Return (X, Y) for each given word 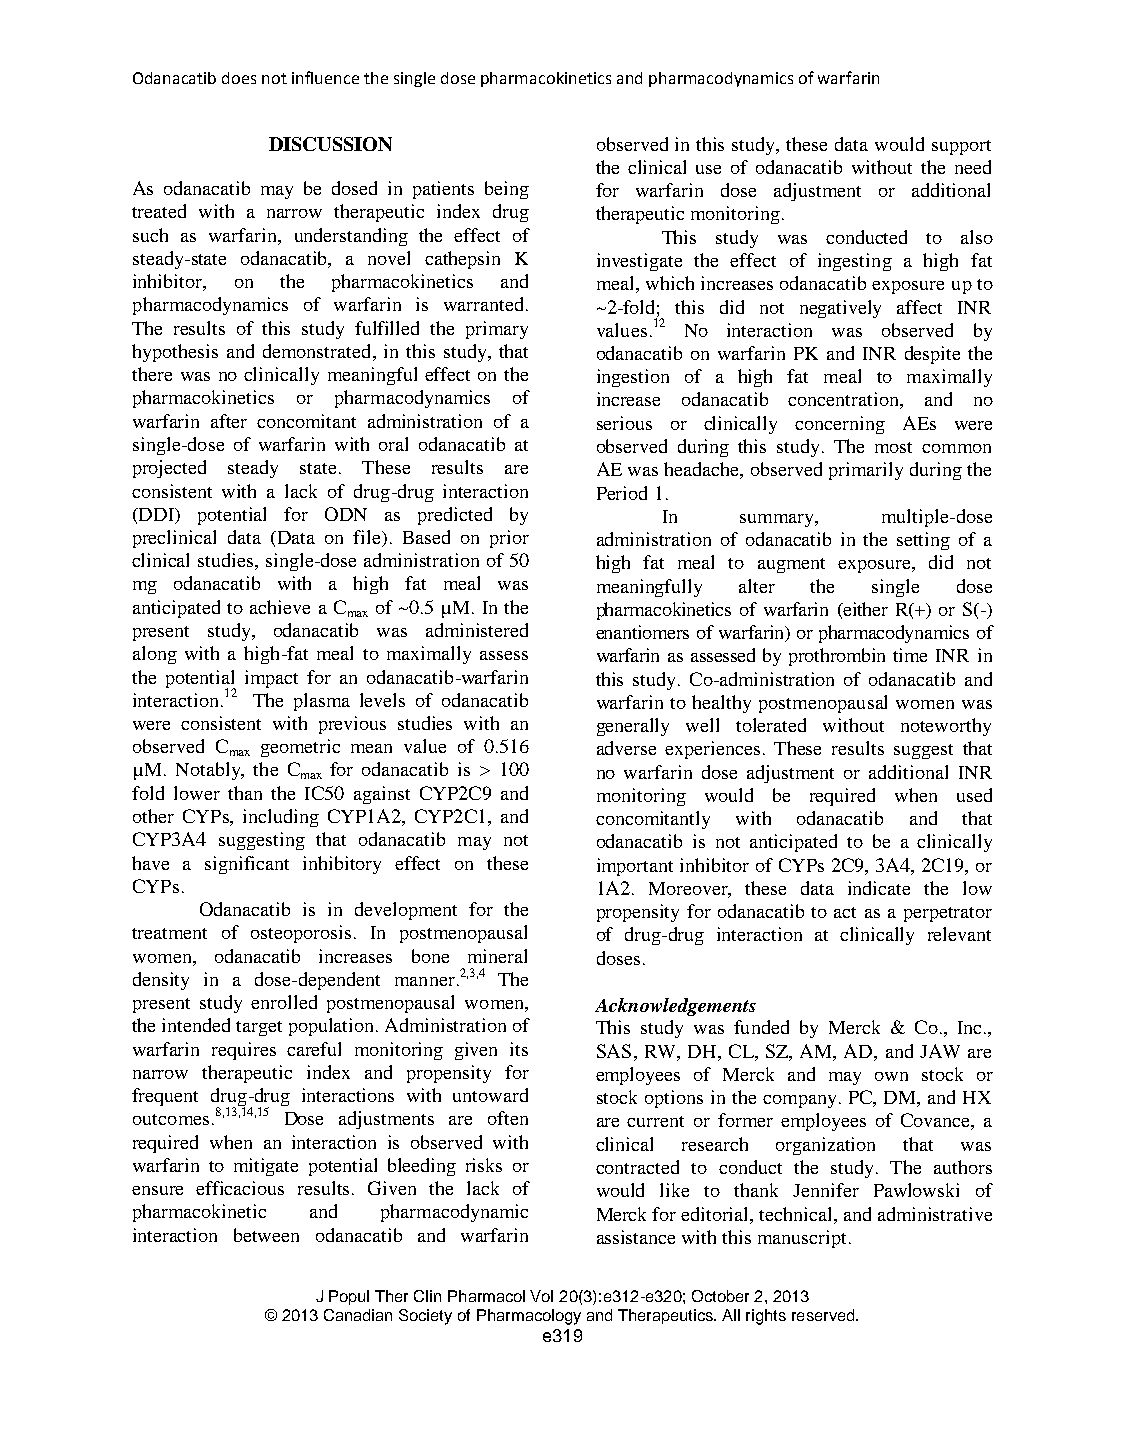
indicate (879, 888)
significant (247, 865)
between (266, 1235)
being (507, 190)
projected (169, 469)
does (239, 78)
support (961, 147)
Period (622, 493)
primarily (866, 471)
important (635, 867)
